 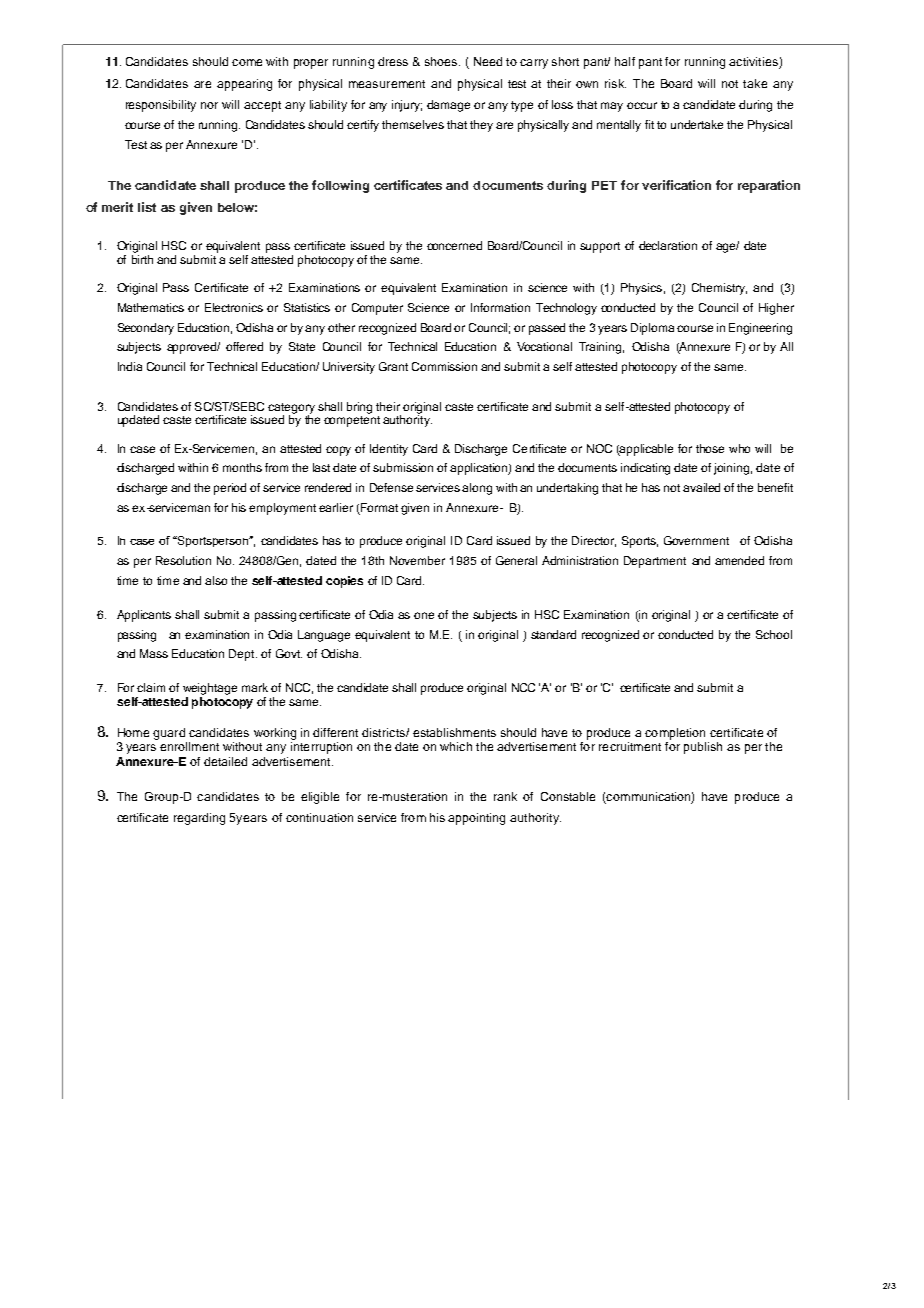 I want to click on Computer, so click(x=377, y=309).
